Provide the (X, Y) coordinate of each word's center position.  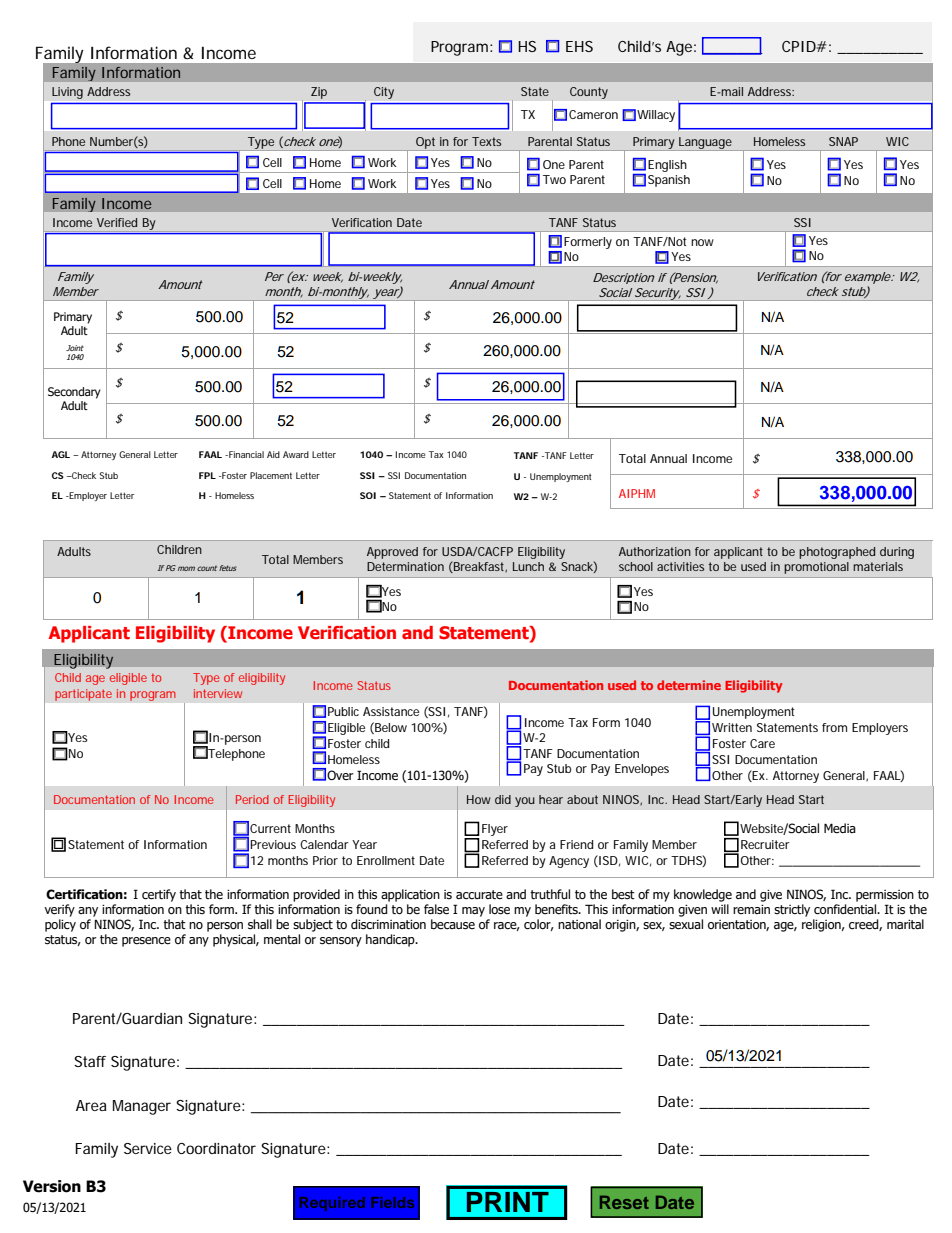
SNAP (843, 141)
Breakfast (479, 567)
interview (218, 693)
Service (148, 1148)
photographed (837, 553)
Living (67, 93)
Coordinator (216, 1148)
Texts (486, 141)
